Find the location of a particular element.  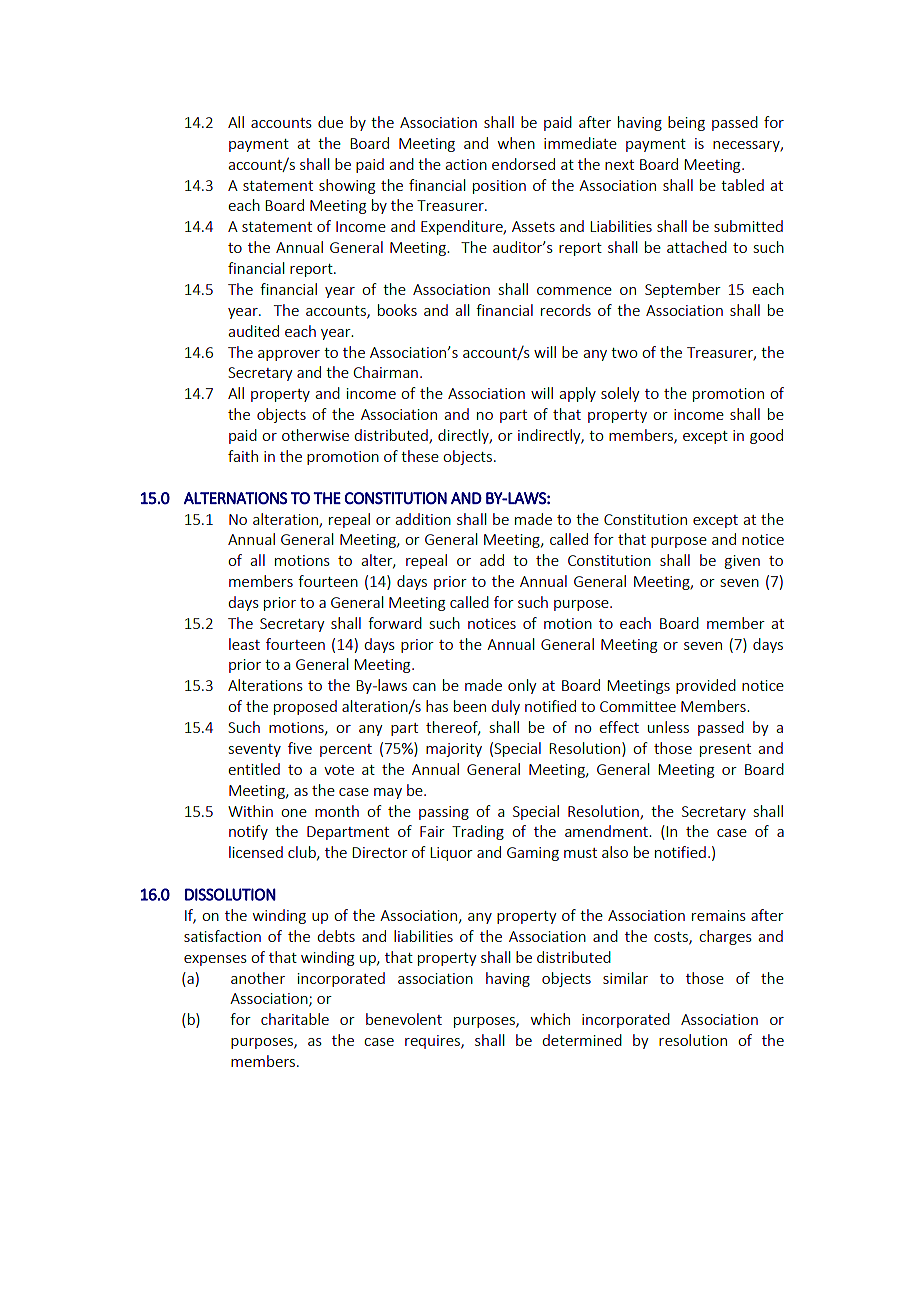

least is located at coordinates (244, 644).
